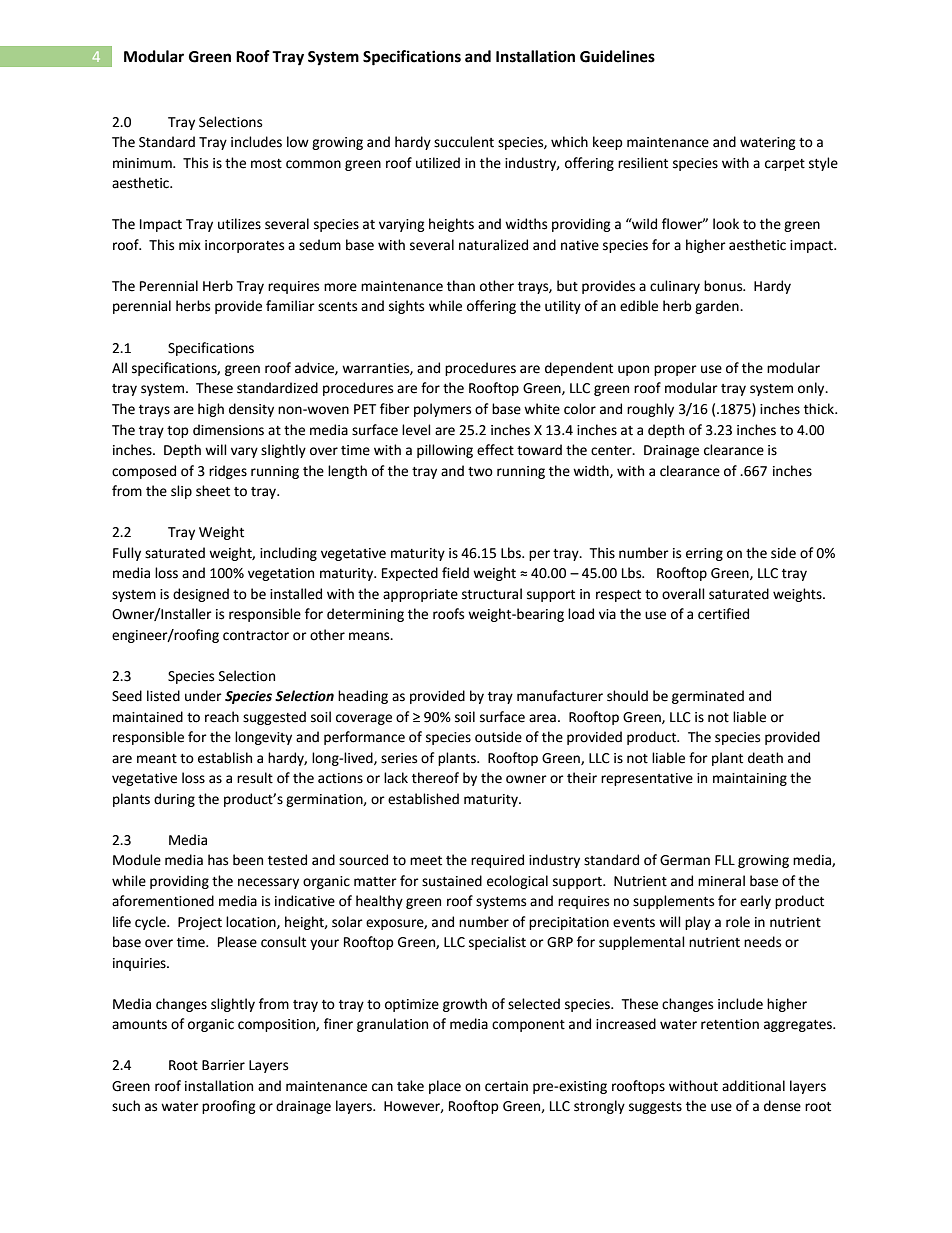 The width and height of the image is (952, 1233). I want to click on death, so click(765, 758).
